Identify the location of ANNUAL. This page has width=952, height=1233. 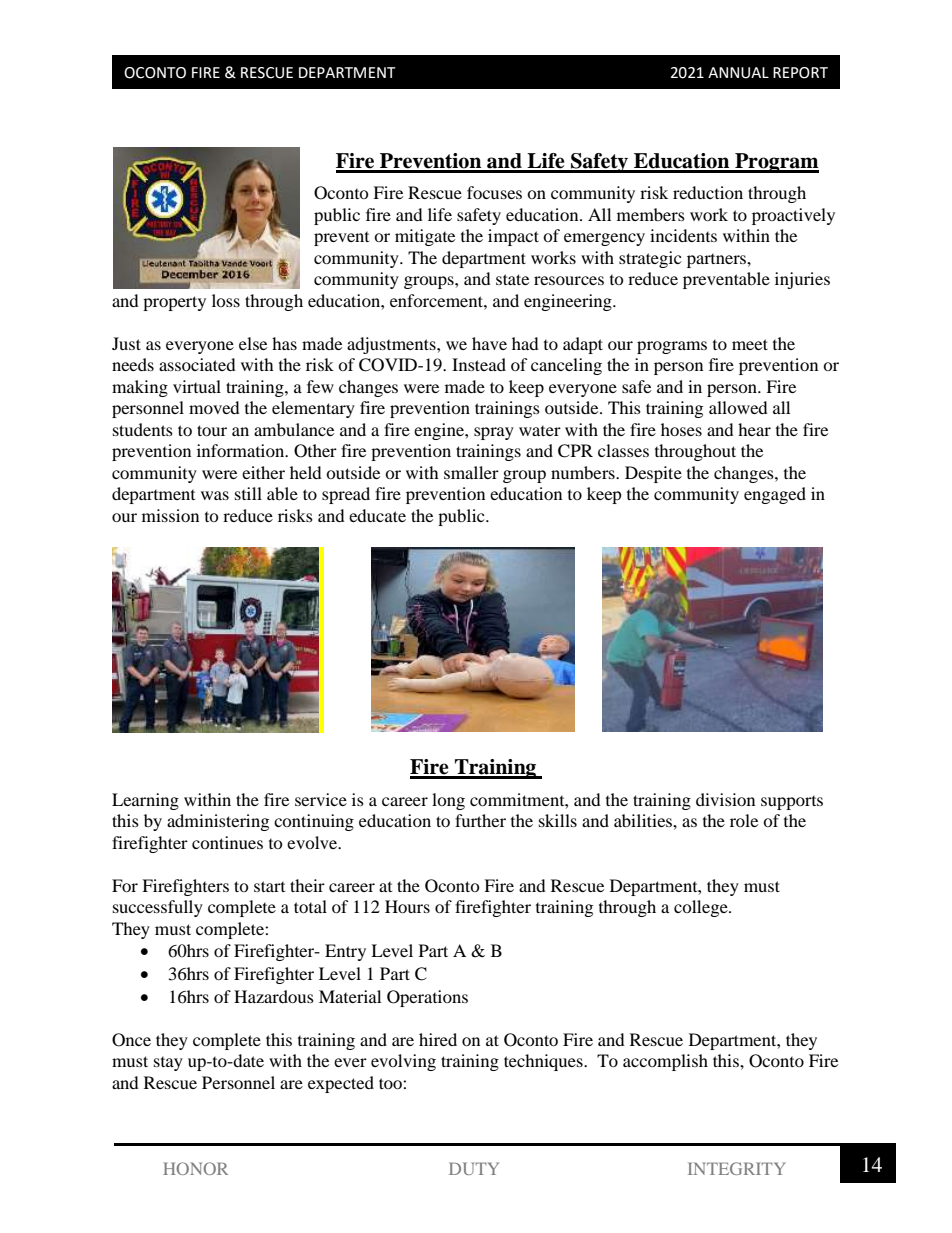
(738, 73).
